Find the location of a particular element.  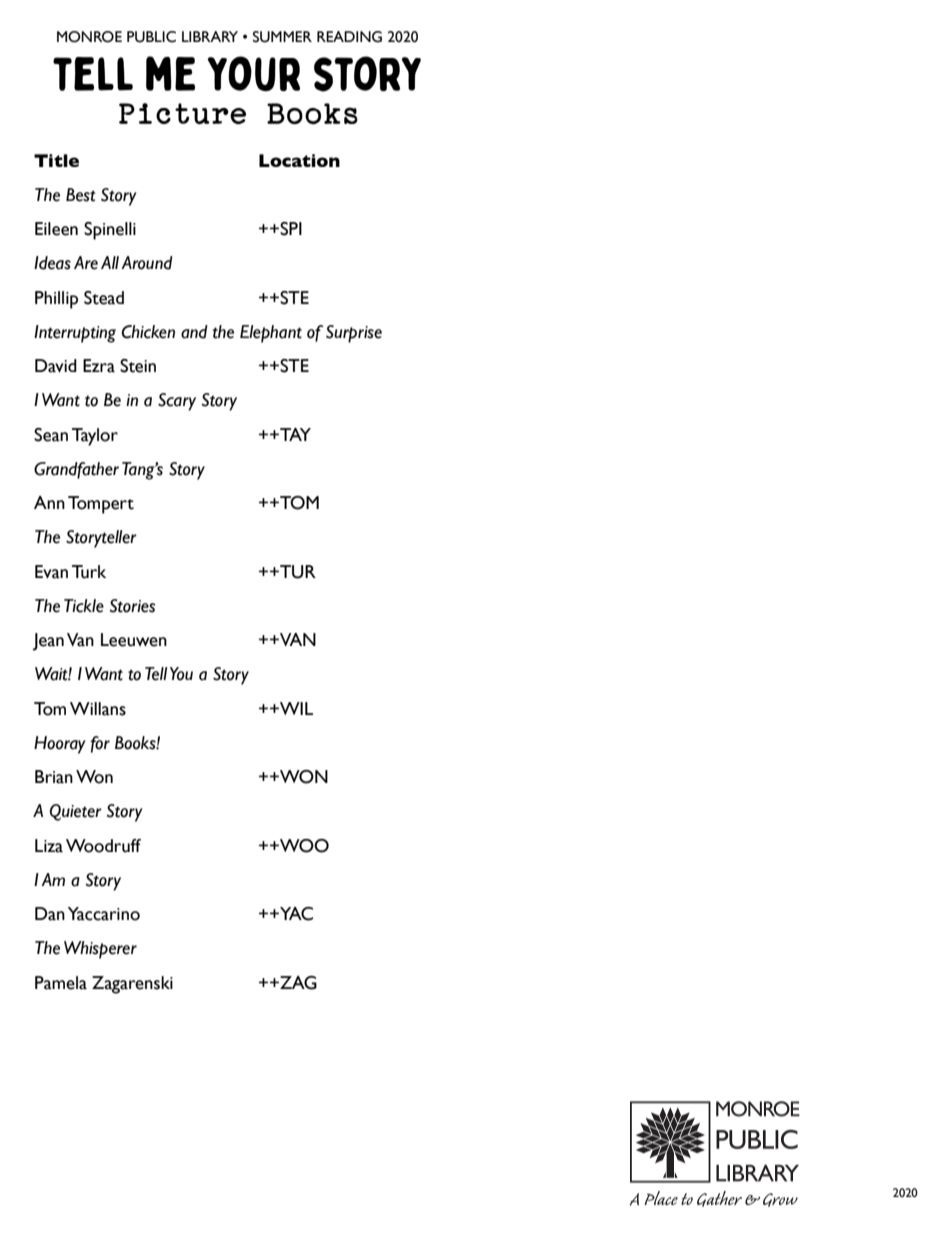

Pamela is located at coordinates (61, 983).
